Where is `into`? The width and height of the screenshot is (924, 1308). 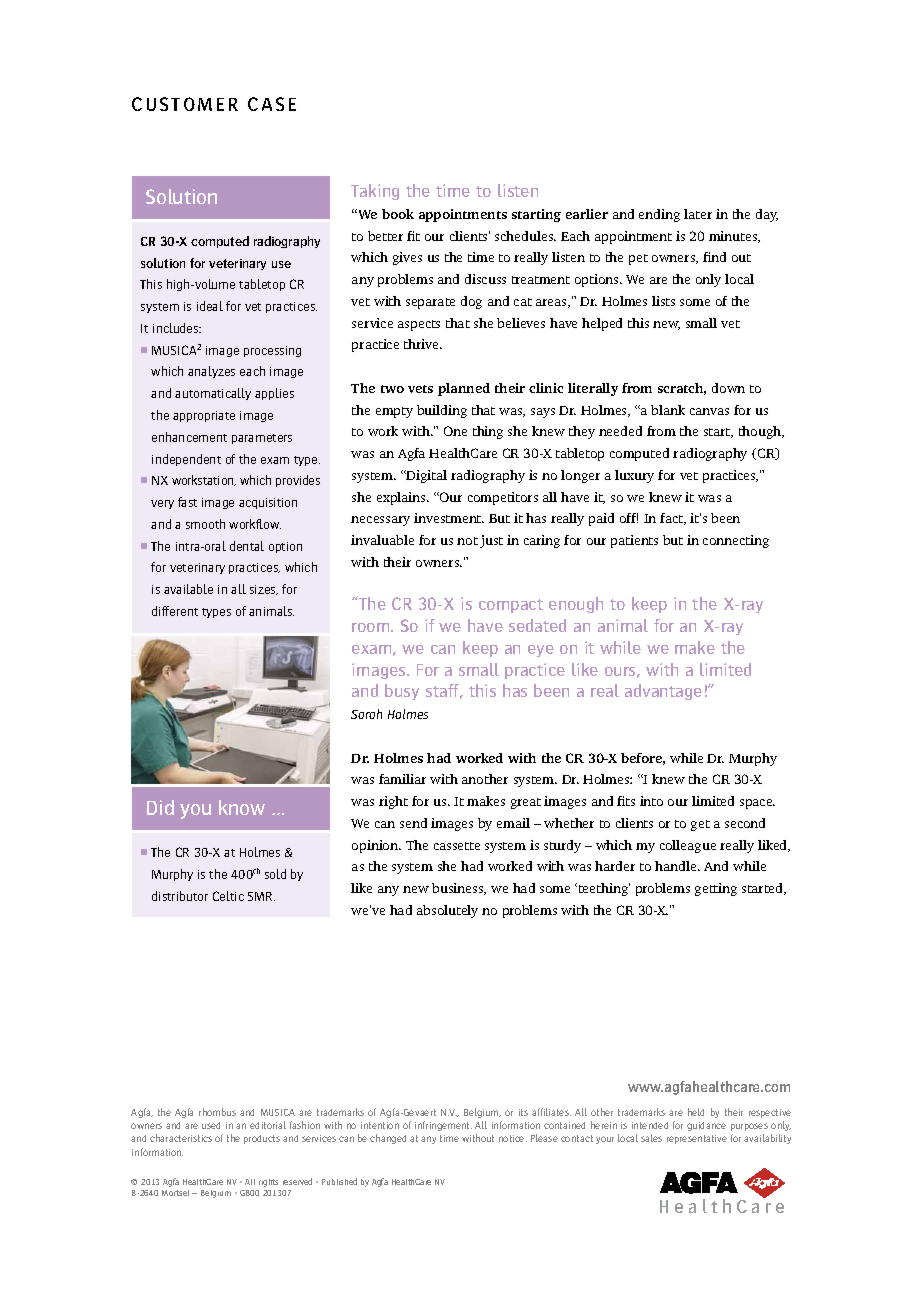 into is located at coordinates (651, 801).
